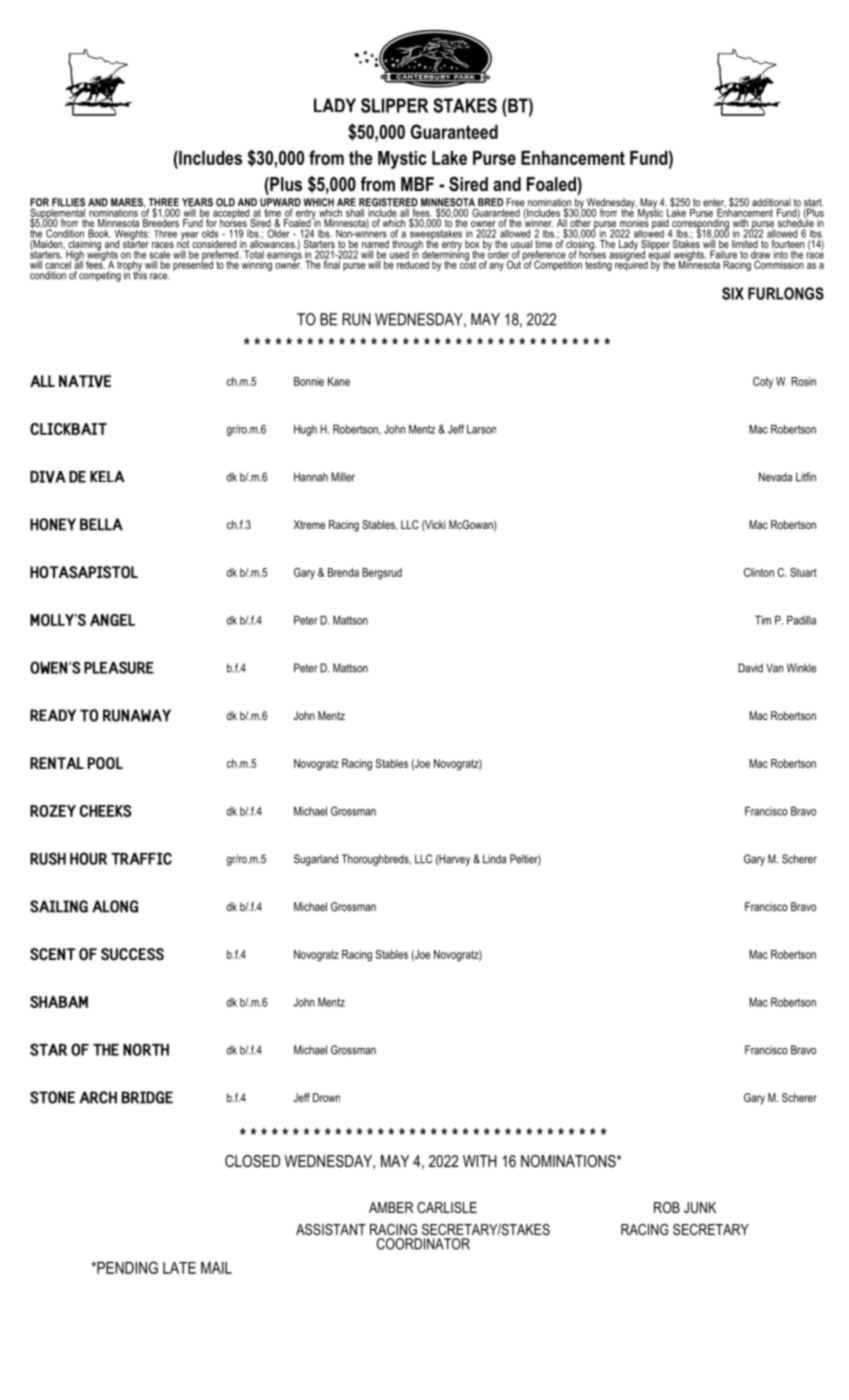  I want to click on David, so click(750, 668).
